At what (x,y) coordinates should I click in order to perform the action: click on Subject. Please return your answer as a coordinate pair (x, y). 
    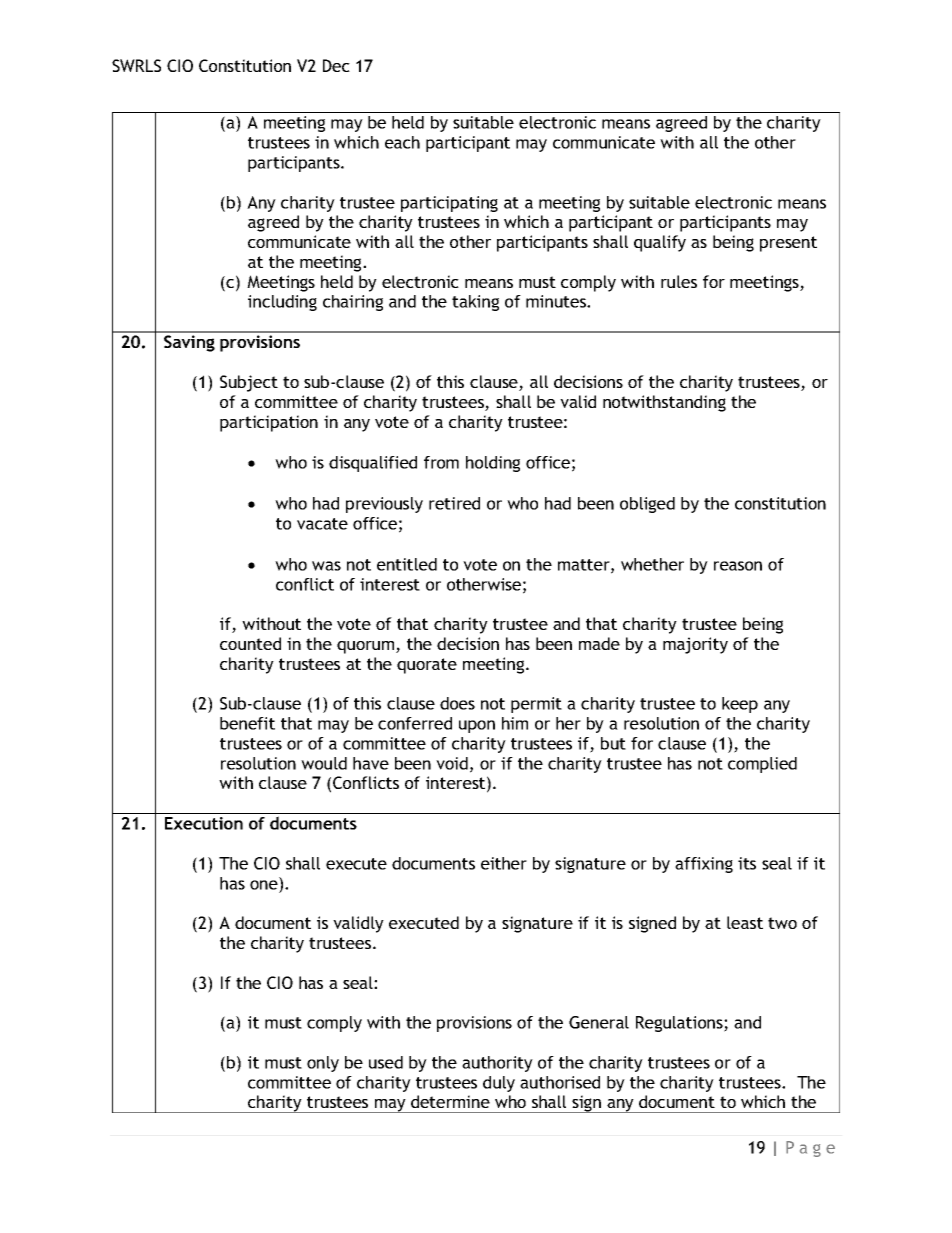
    Looking at the image, I should click on (249, 383).
